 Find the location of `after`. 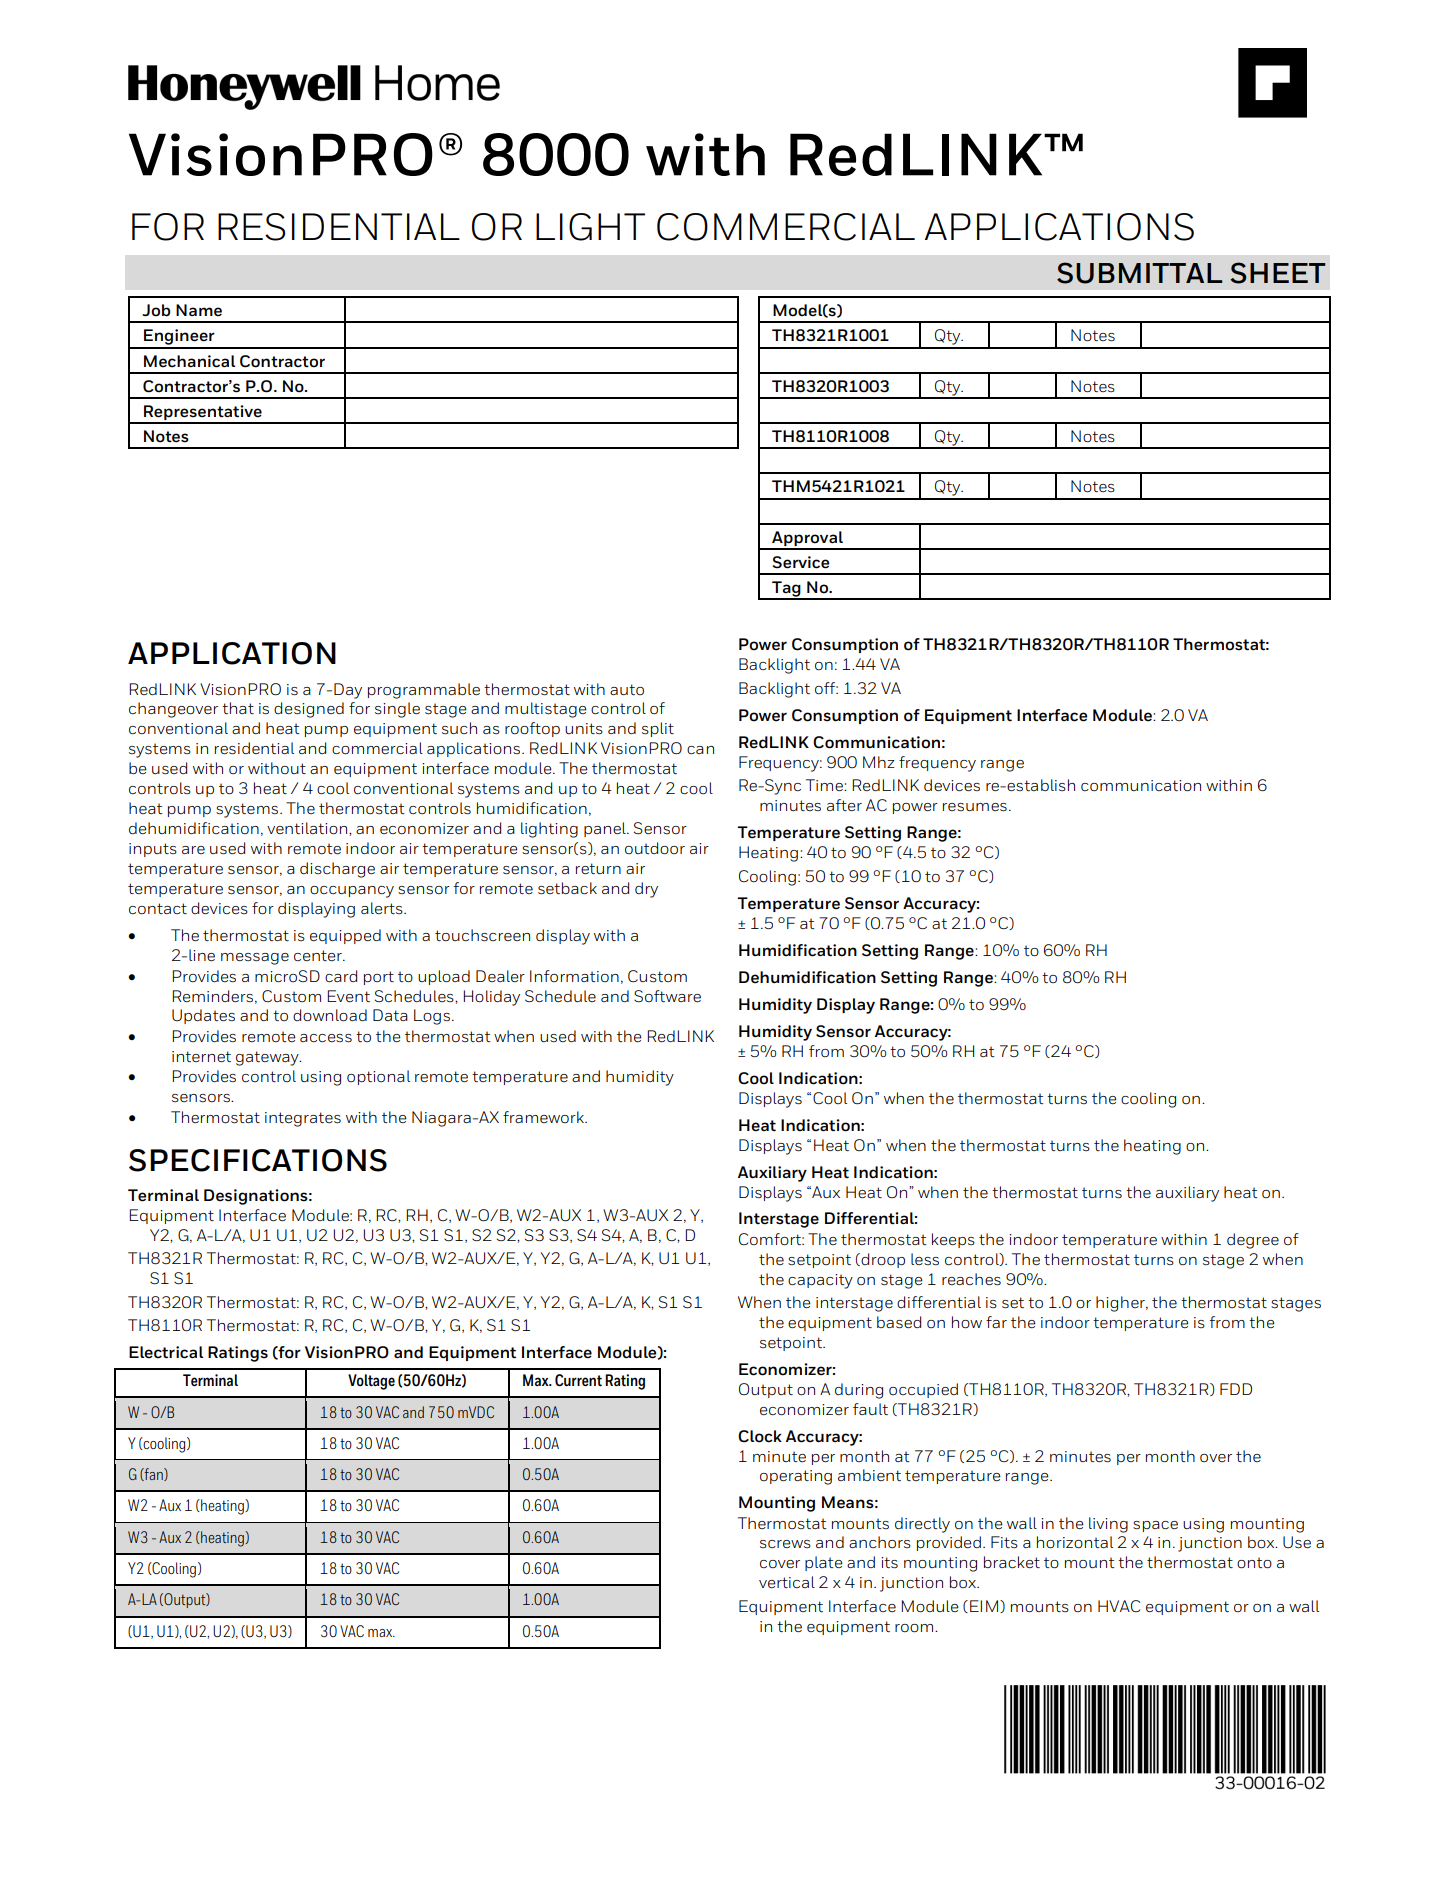

after is located at coordinates (844, 805).
